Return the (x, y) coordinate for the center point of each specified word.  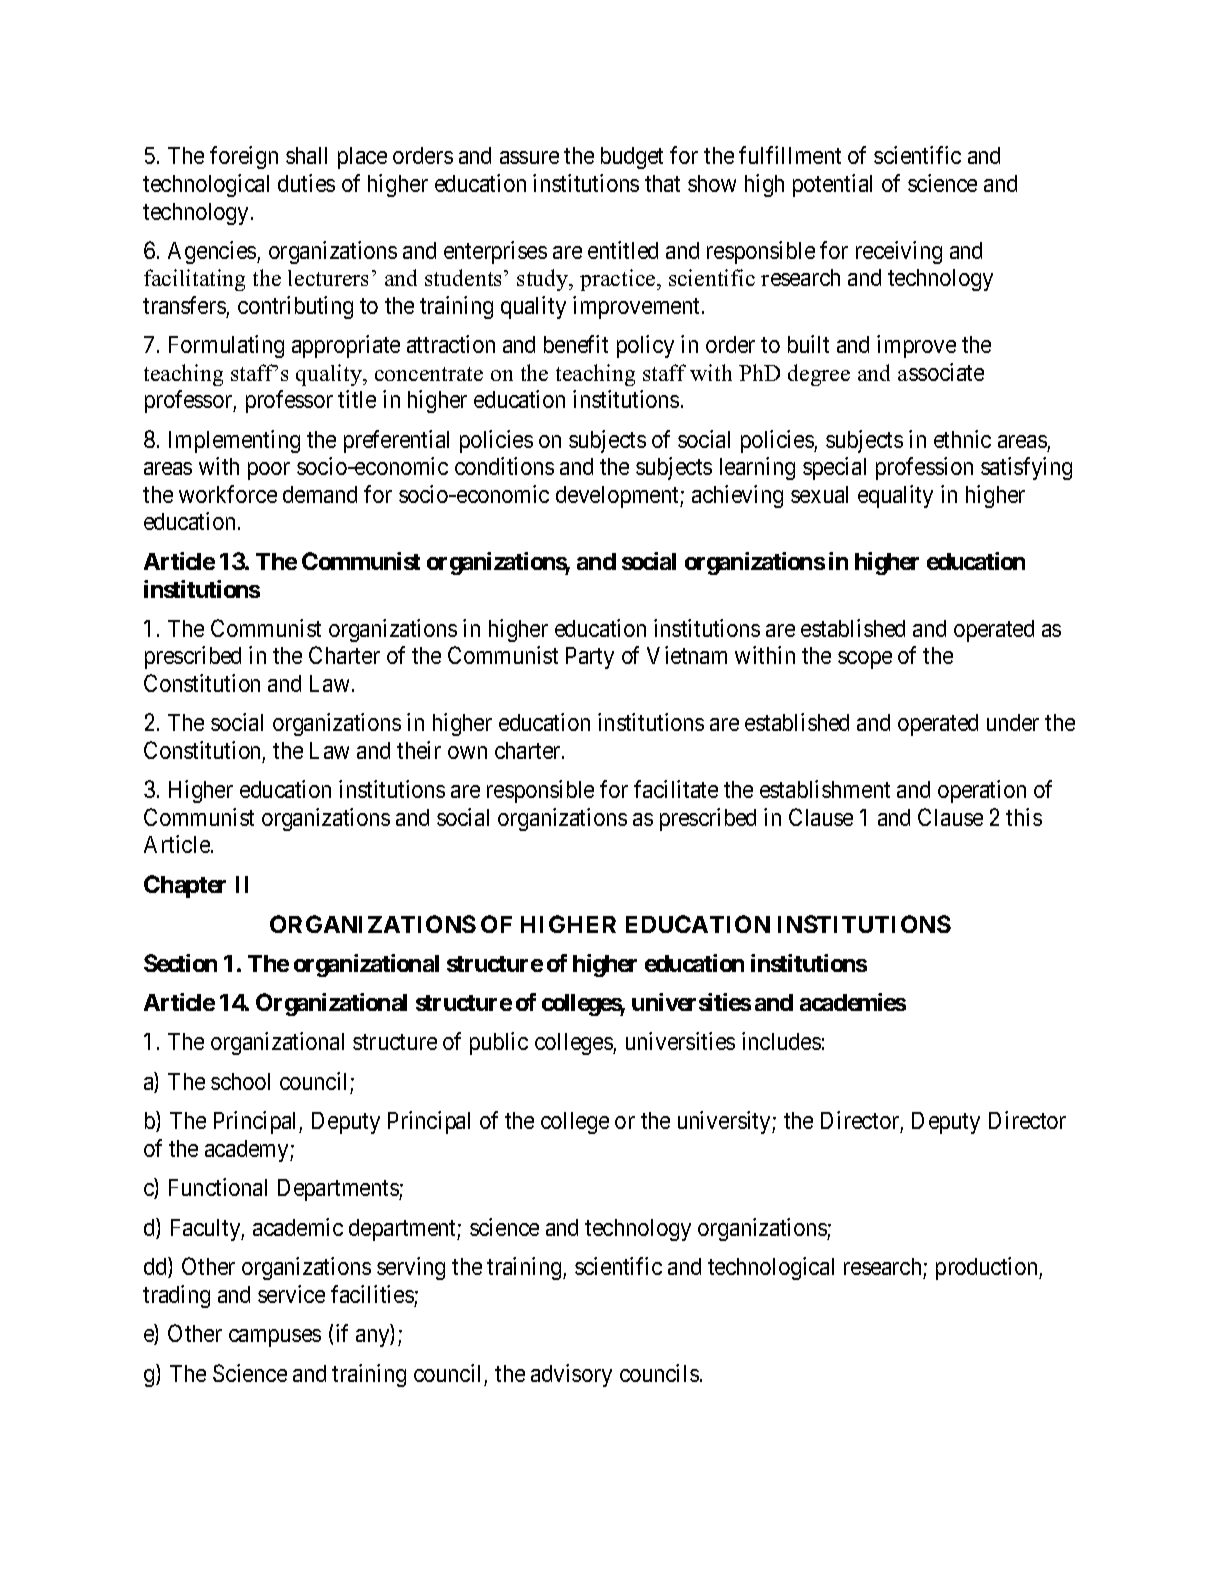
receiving (899, 252)
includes (781, 1041)
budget (632, 158)
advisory (571, 1375)
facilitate (676, 789)
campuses (275, 1338)
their (419, 750)
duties (306, 183)
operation (982, 791)
